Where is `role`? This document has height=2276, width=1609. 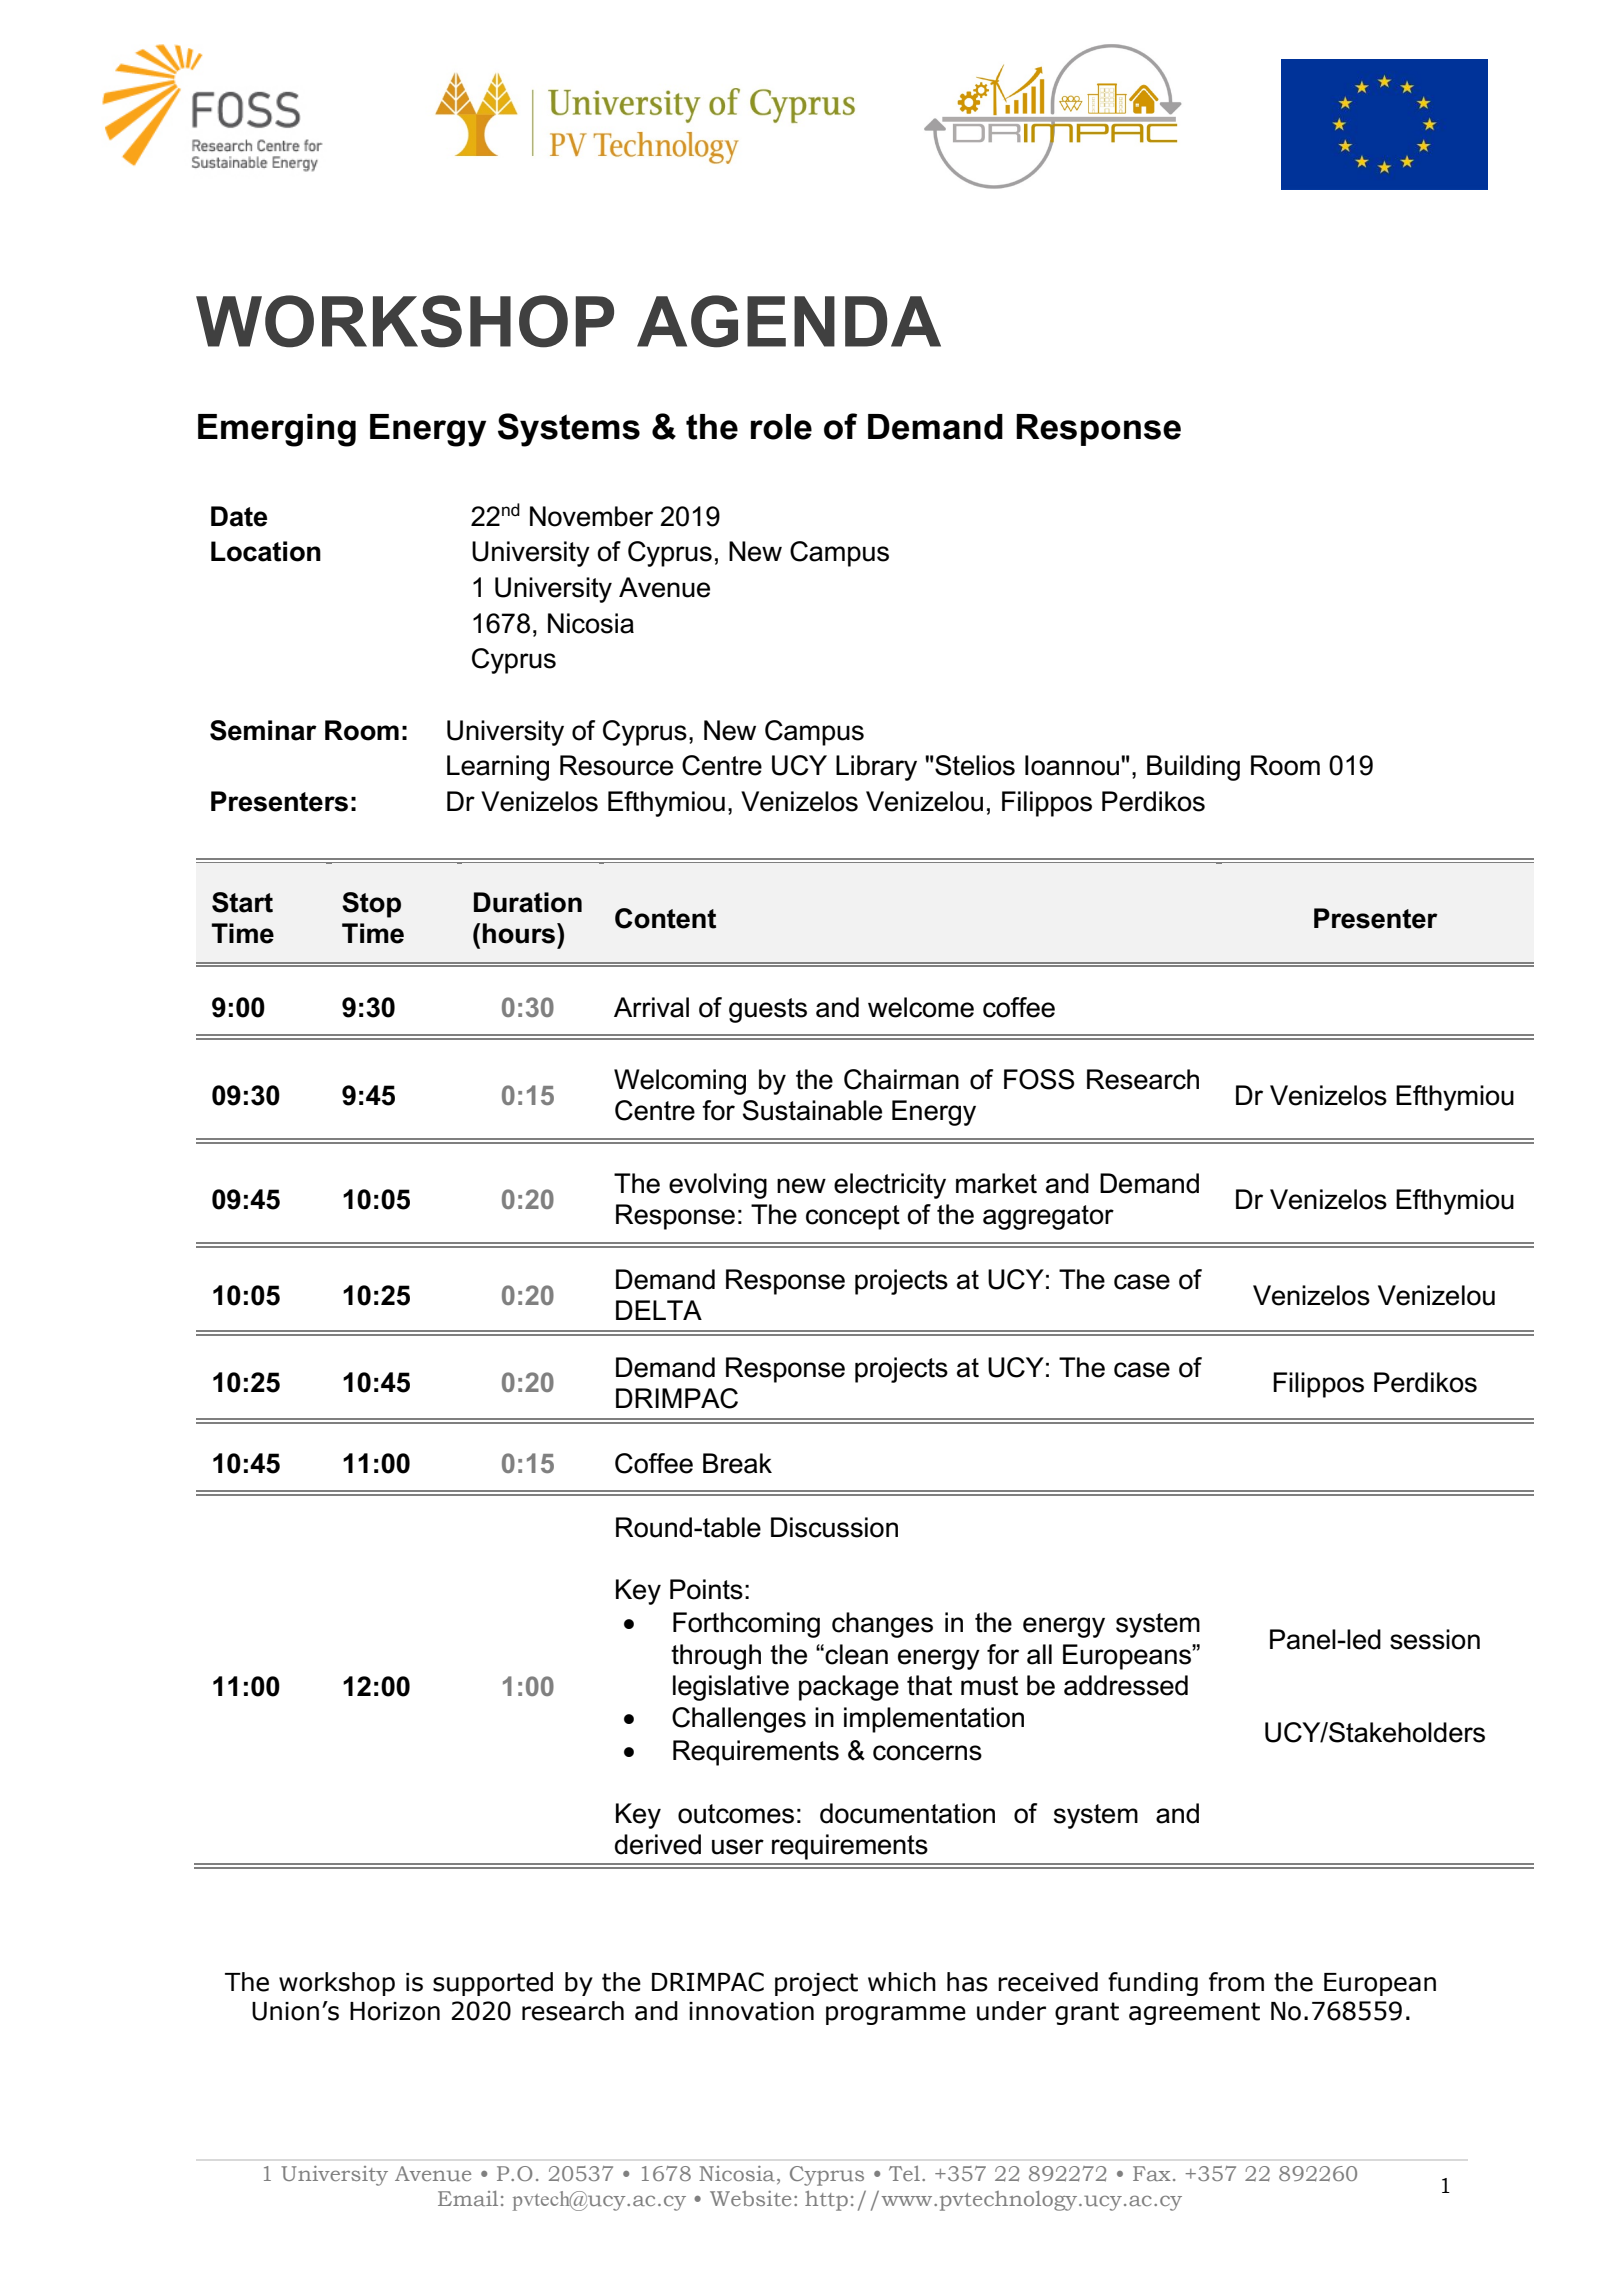
role is located at coordinates (781, 427).
